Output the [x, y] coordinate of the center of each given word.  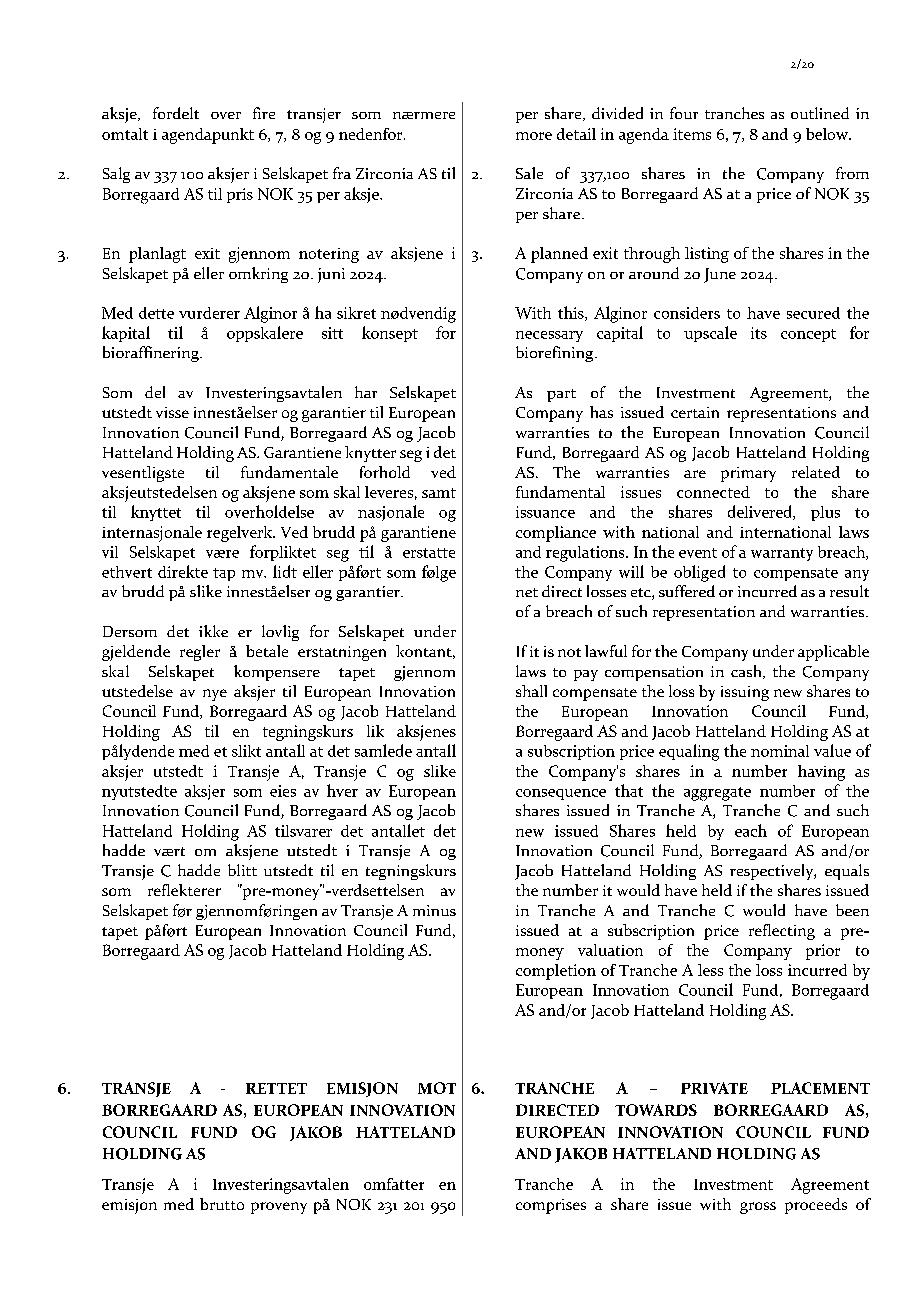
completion [556, 972]
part [561, 395]
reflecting [782, 932]
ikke [213, 631]
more [534, 136]
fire [264, 113]
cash [747, 672]
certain [695, 412]
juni [331, 275]
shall [531, 691]
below [828, 134]
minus [434, 910]
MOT [437, 1088]
